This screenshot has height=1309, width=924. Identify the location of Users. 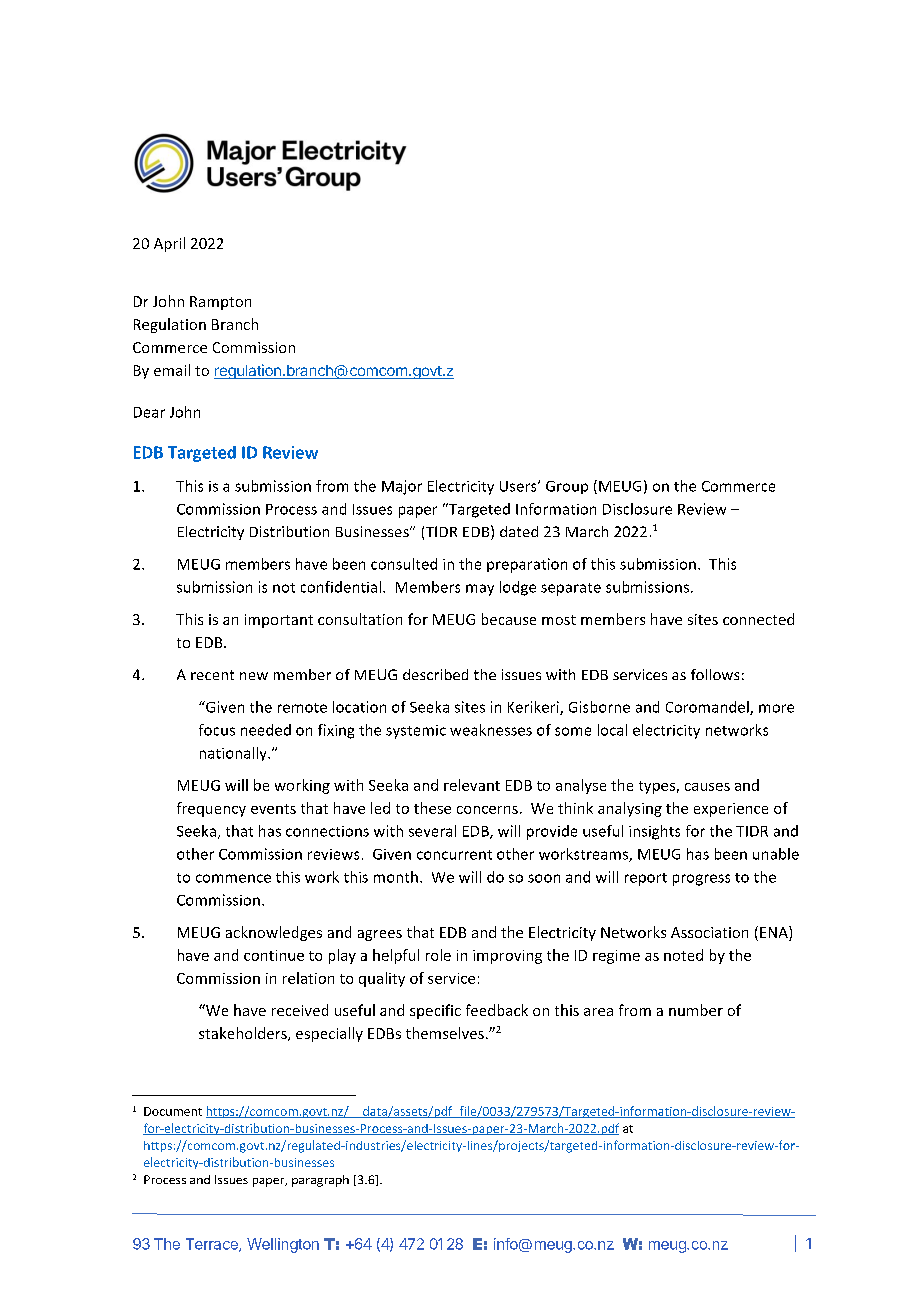
(519, 486).
